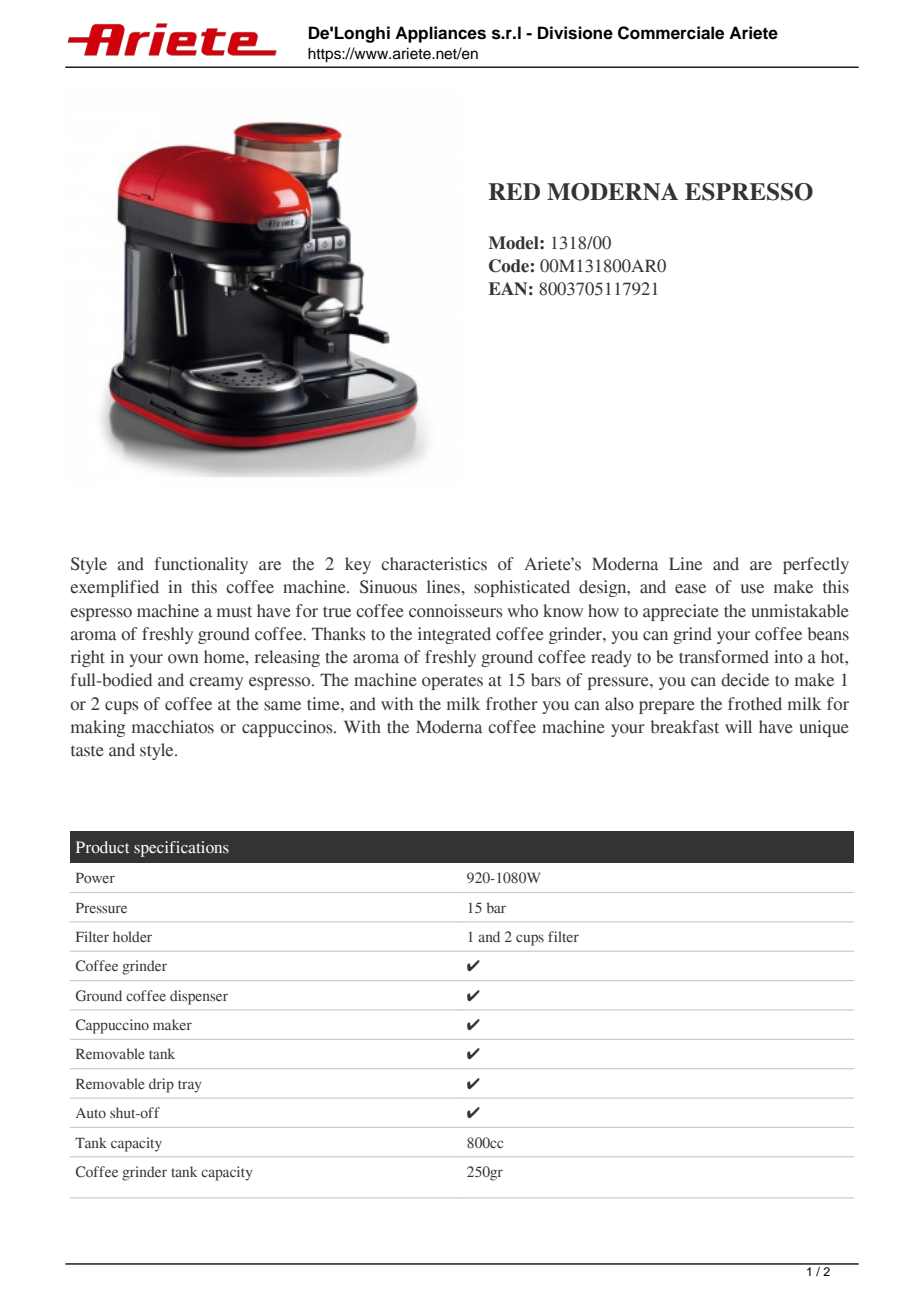 This screenshot has height=1308, width=924. What do you see at coordinates (738, 726) in the screenshot?
I see `will` at bounding box center [738, 726].
